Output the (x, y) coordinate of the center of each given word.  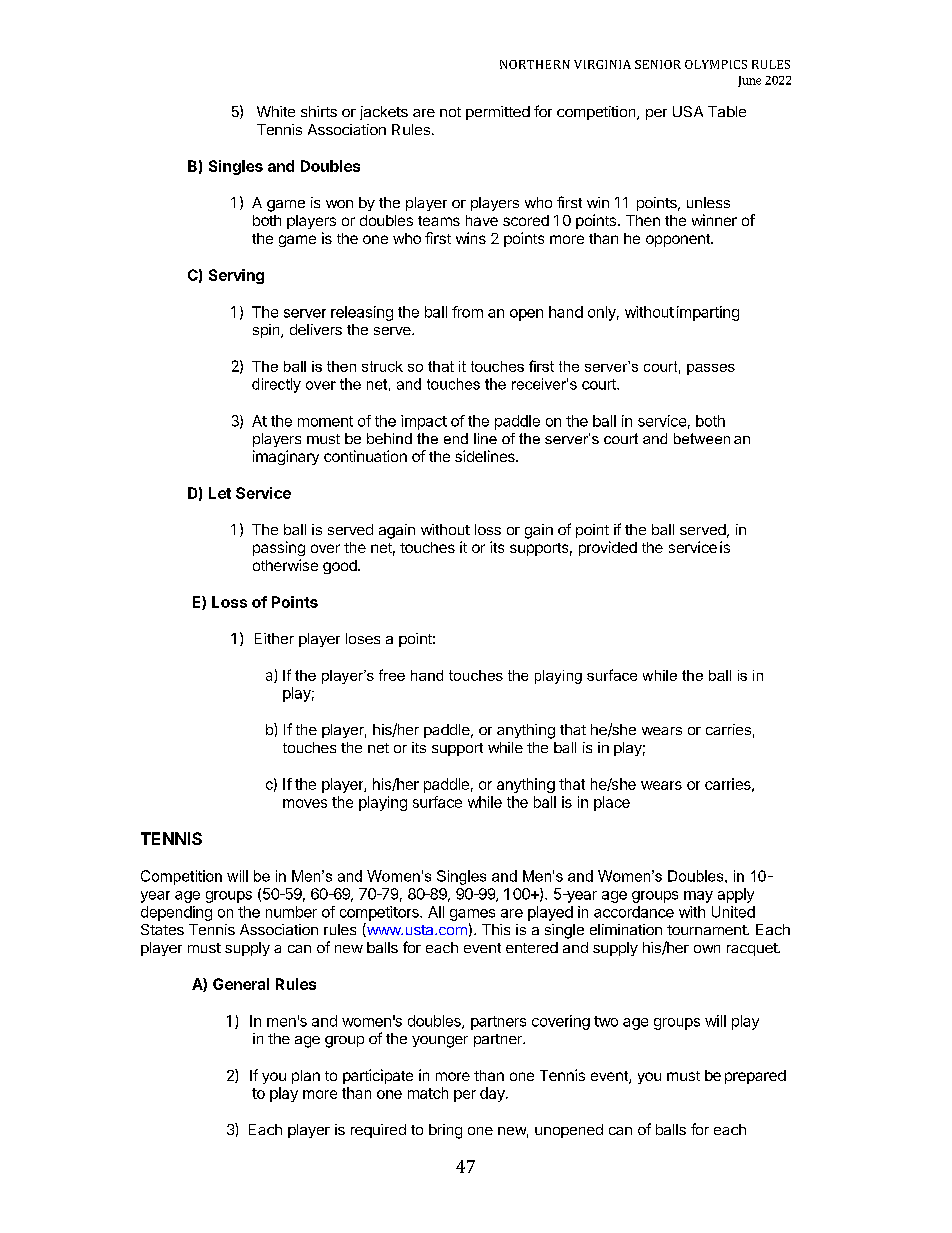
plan (306, 1077)
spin (267, 331)
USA (688, 111)
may (698, 897)
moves (305, 803)
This (496, 929)
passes (711, 369)
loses (363, 638)
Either (274, 638)
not (450, 112)
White (276, 111)
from (467, 312)
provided (608, 548)
